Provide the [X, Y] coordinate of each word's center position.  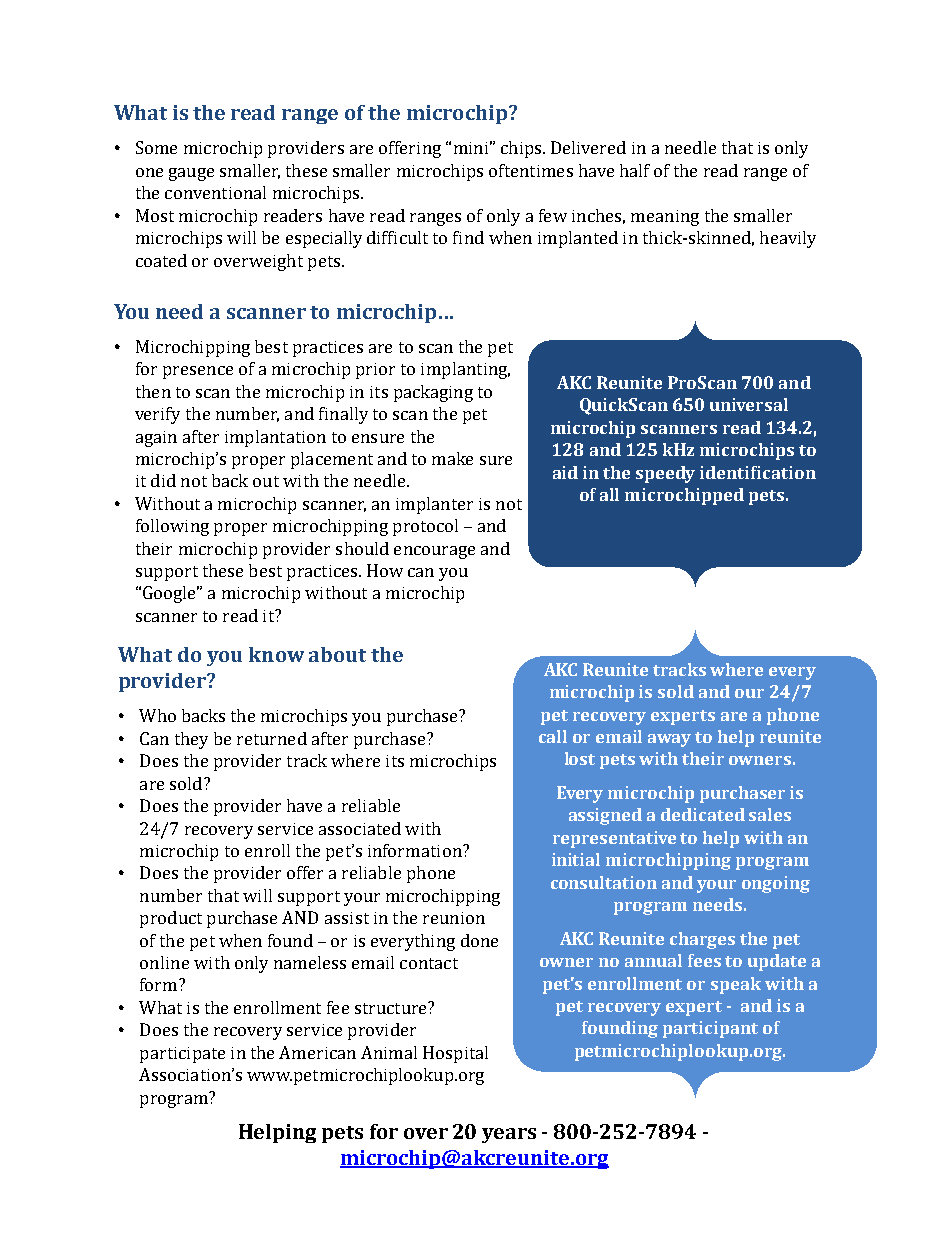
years [509, 1135]
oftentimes [531, 170]
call [553, 736]
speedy [665, 474]
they [191, 740]
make [452, 458]
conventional [215, 192]
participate [182, 1055]
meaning [665, 218]
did [163, 480]
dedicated [703, 814]
